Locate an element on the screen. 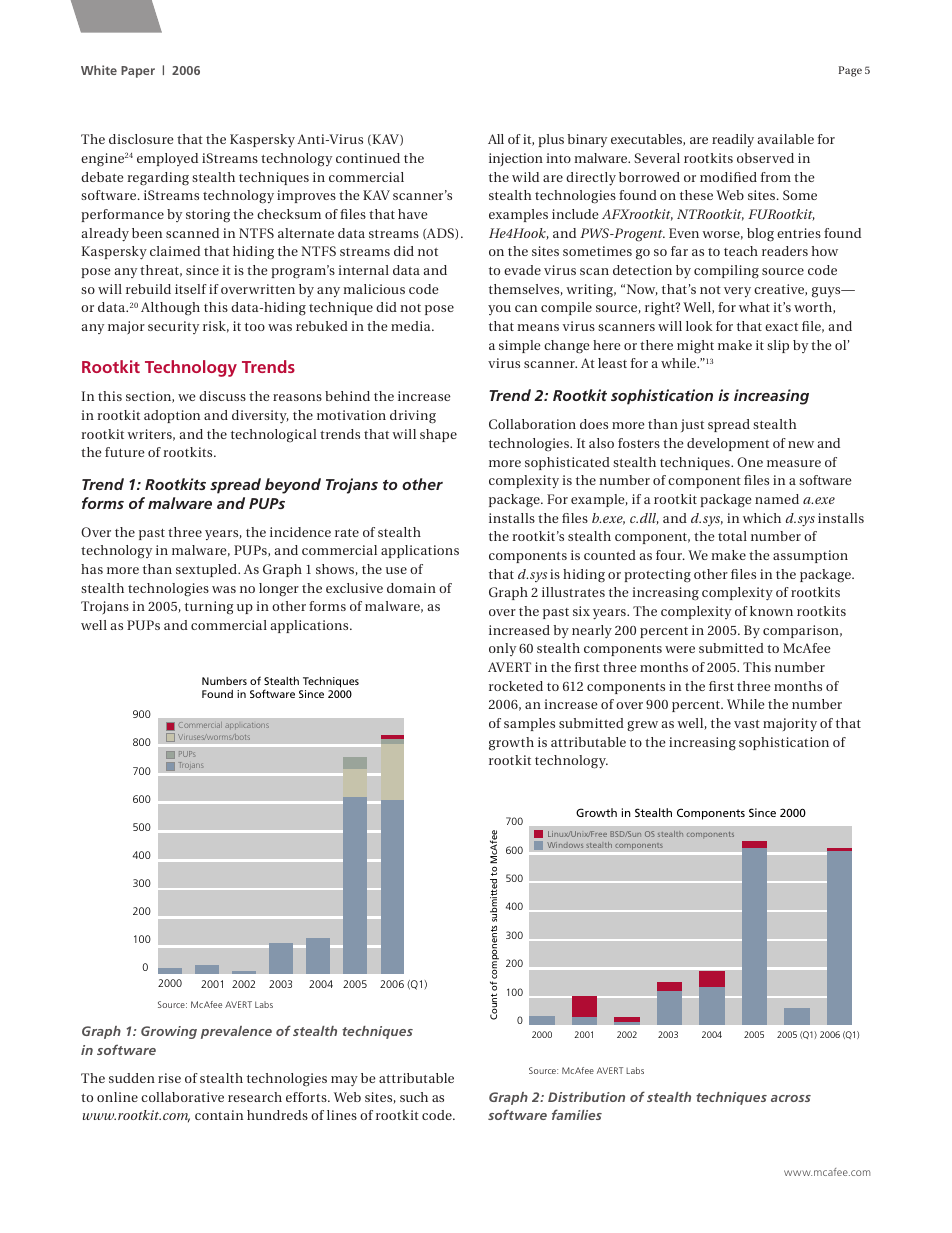 The height and width of the screenshot is (1233, 952). vast is located at coordinates (747, 724).
